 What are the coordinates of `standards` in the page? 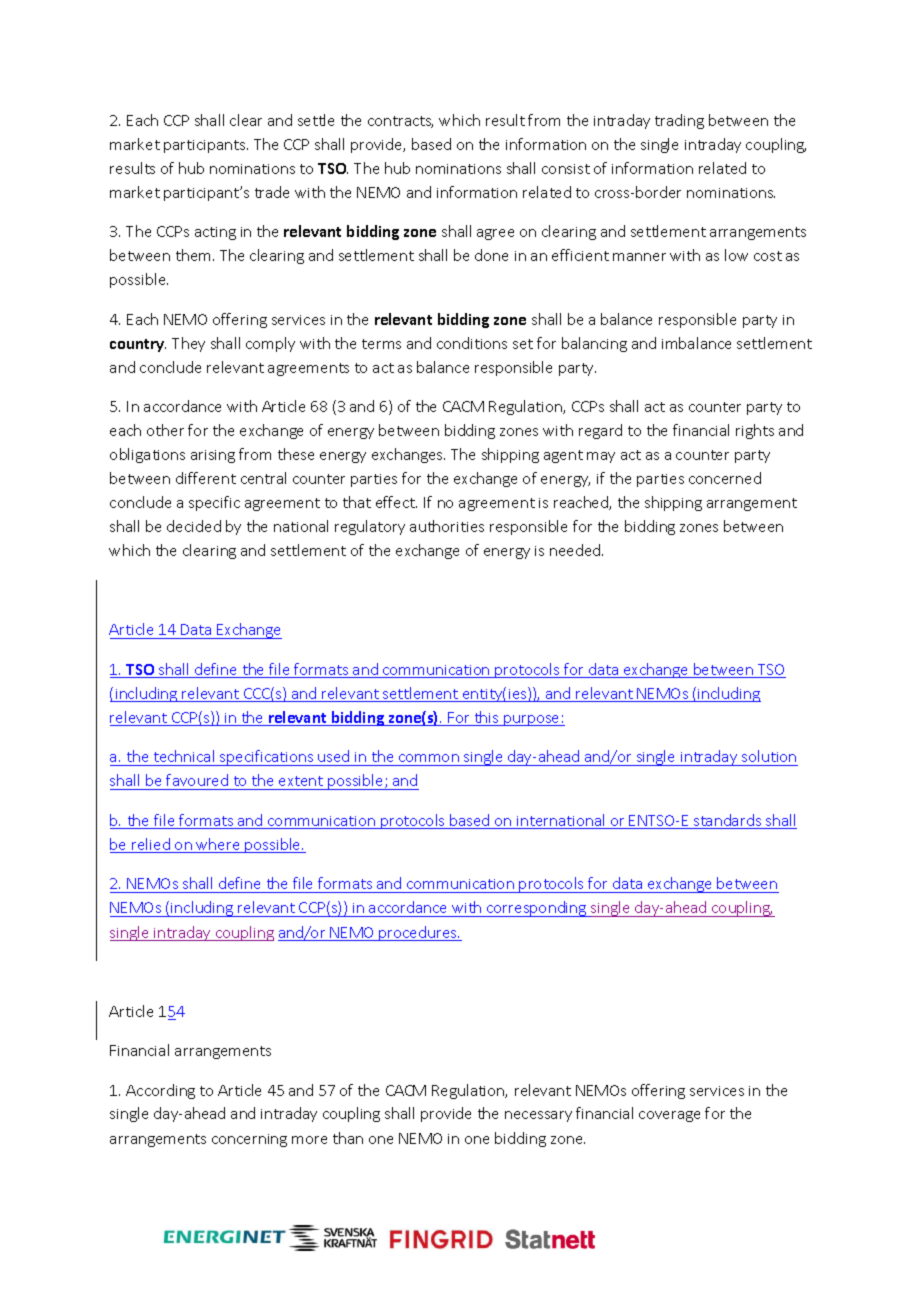 It's located at (728, 821).
